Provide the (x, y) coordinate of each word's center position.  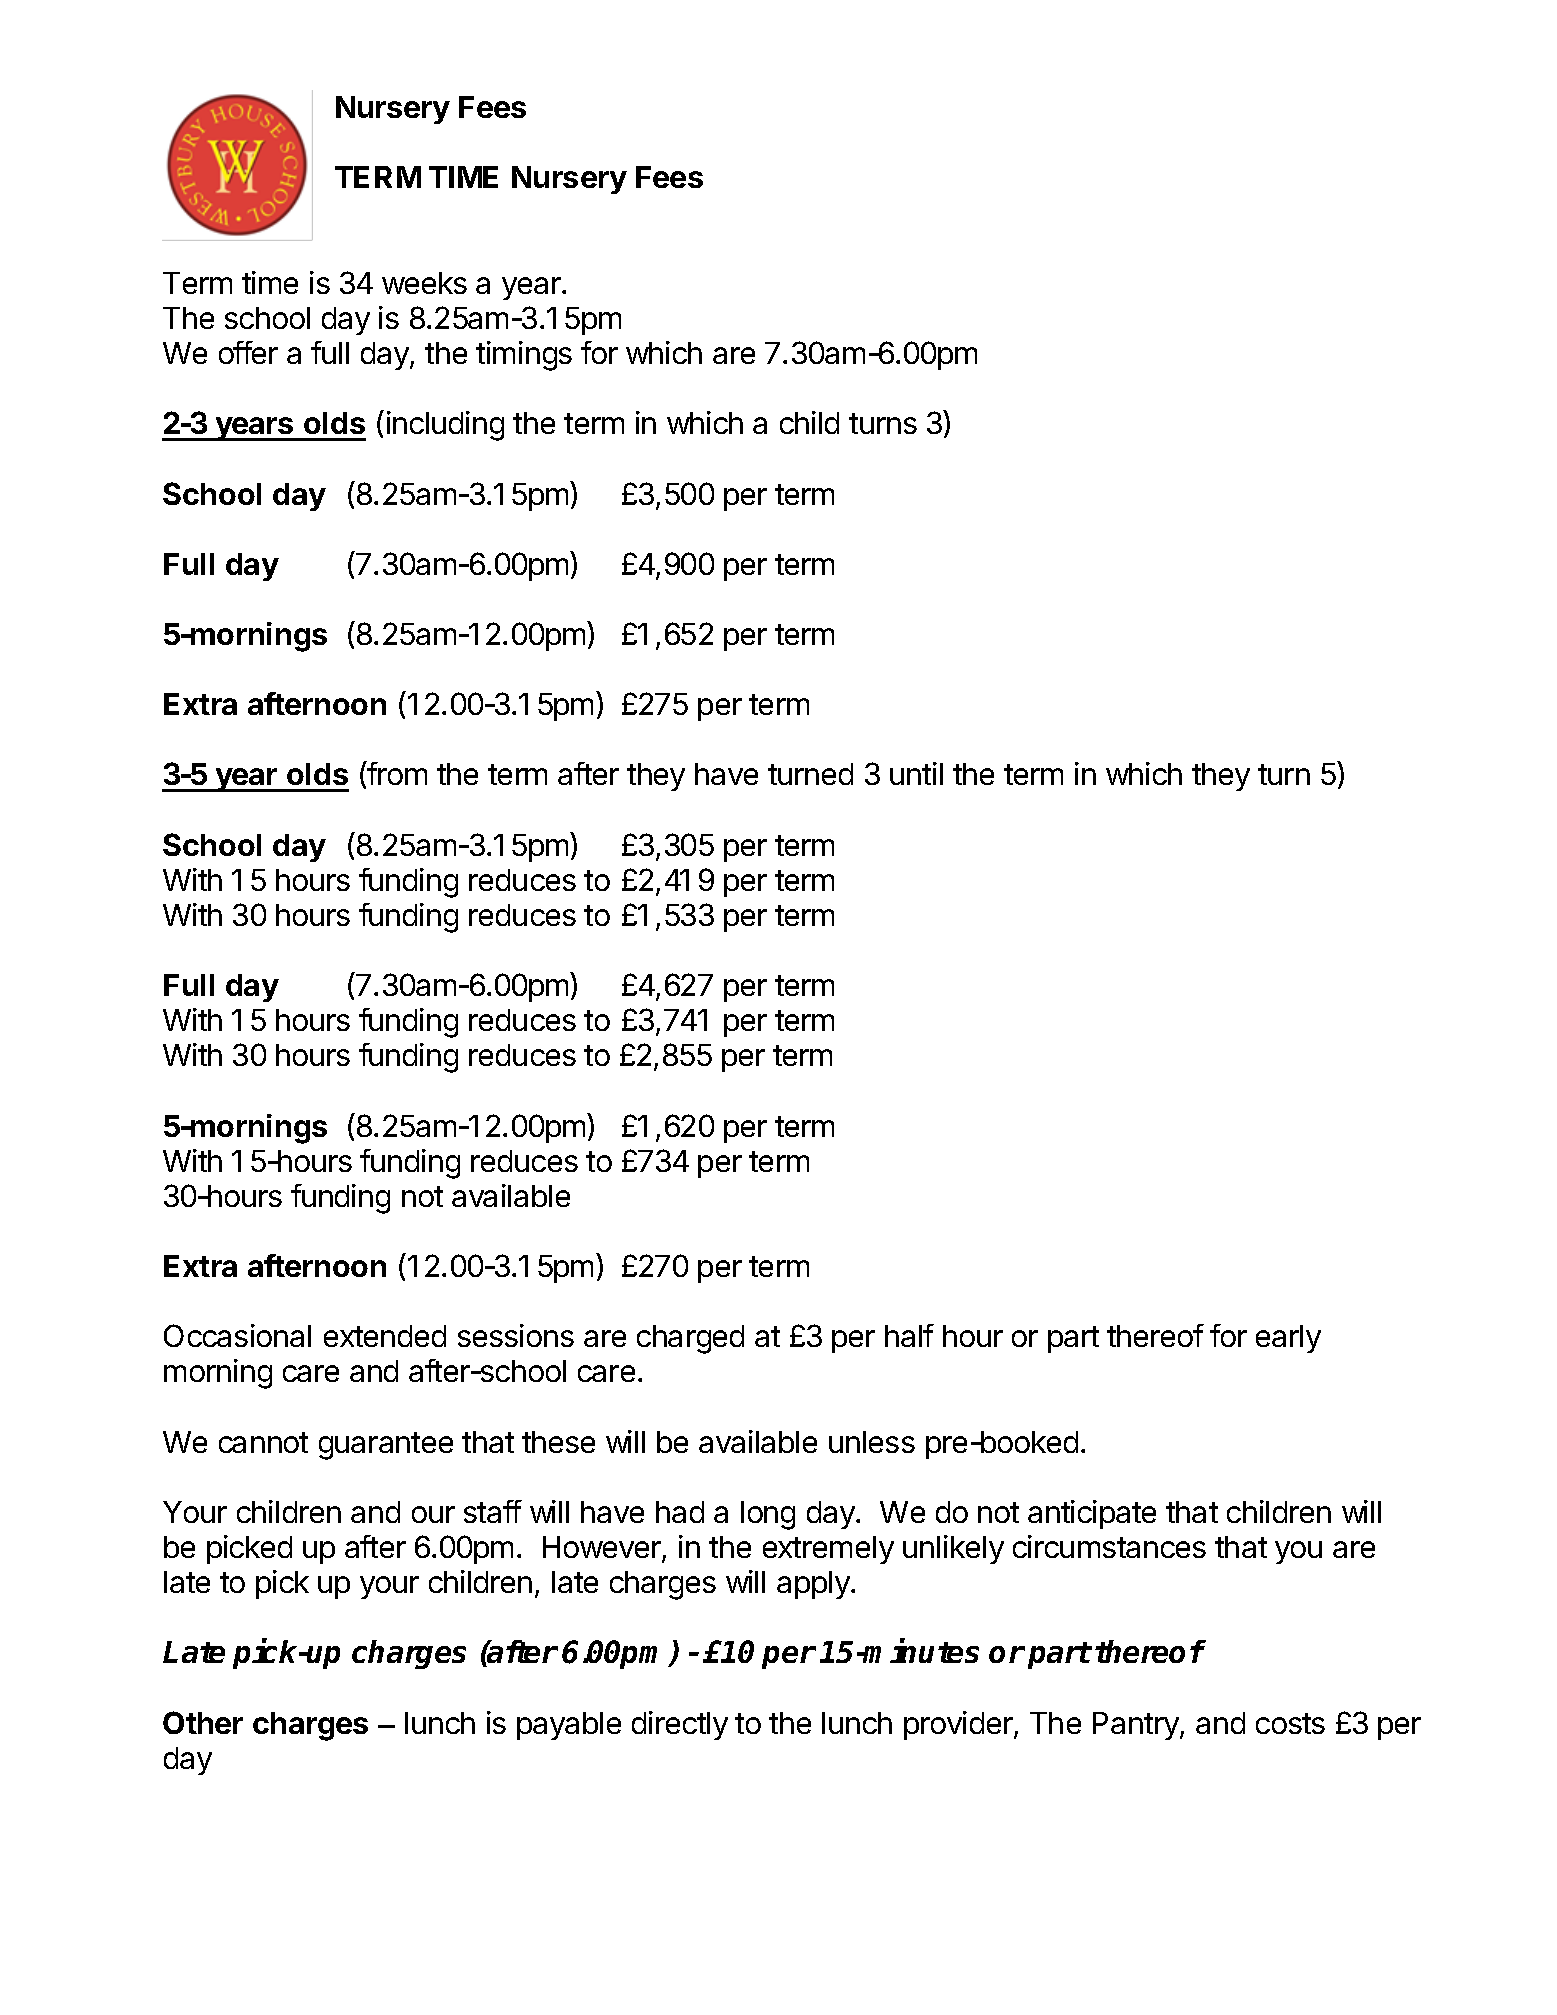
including (445, 426)
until (916, 773)
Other (203, 1722)
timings (524, 356)
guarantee (386, 1446)
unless (872, 1442)
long (768, 1515)
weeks (424, 283)
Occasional (237, 1335)
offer (248, 352)
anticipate (1092, 1514)
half (909, 1335)
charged (690, 1339)
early (1288, 1339)
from (396, 773)
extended (385, 1336)
